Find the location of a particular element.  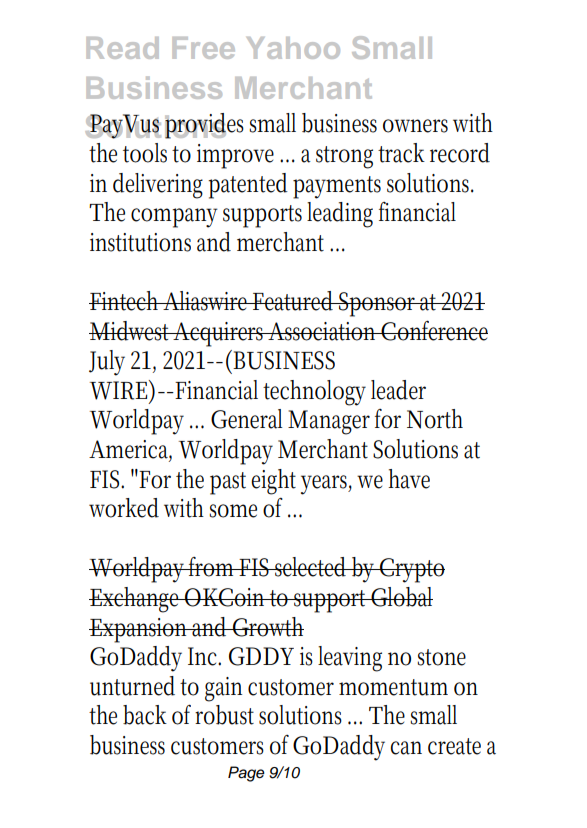

Sponsor is located at coordinates (378, 304).
